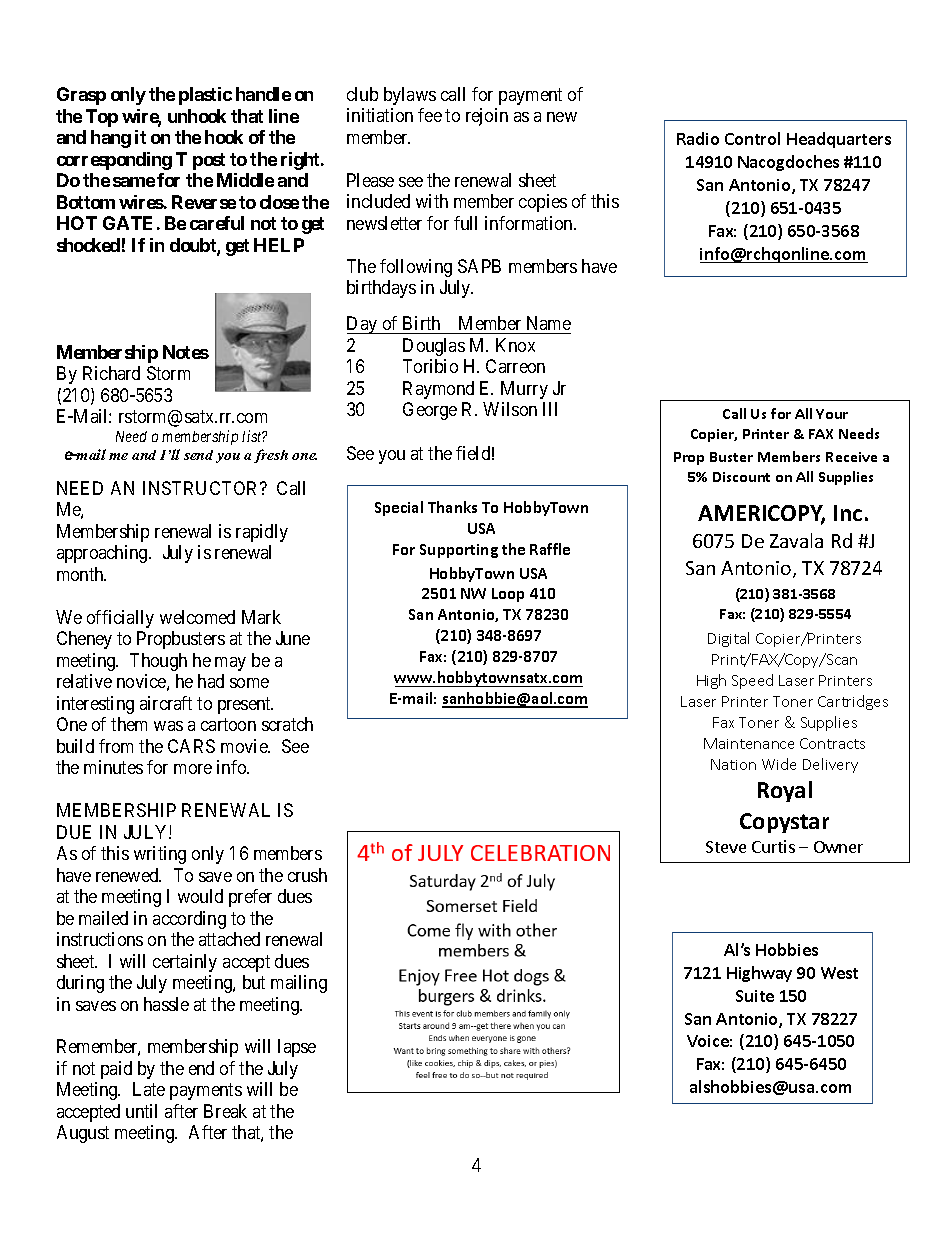 This screenshot has height=1233, width=952. I want to click on plastic, so click(205, 96).
